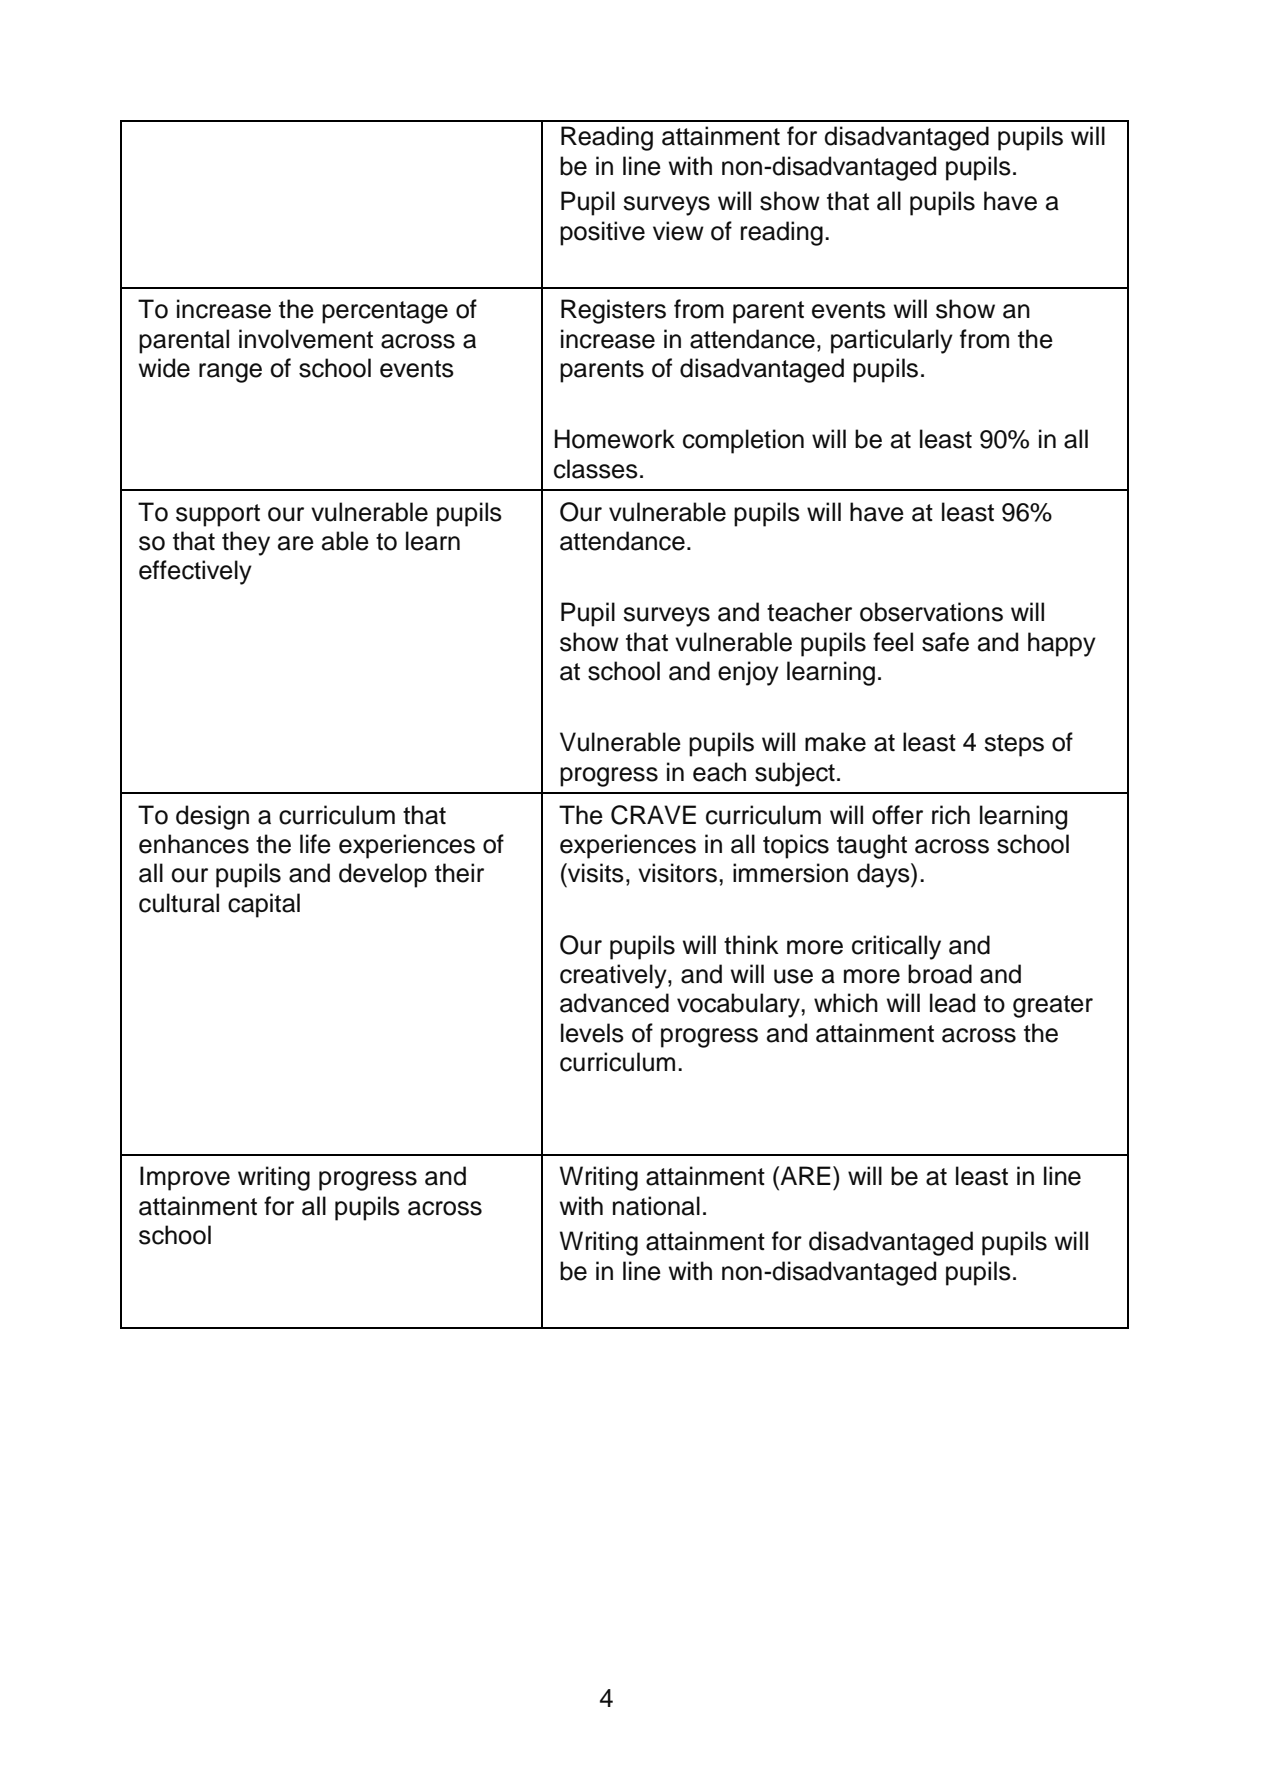 The height and width of the page is (1788, 1264). What do you see at coordinates (385, 312) in the page?
I see `percentage` at bounding box center [385, 312].
